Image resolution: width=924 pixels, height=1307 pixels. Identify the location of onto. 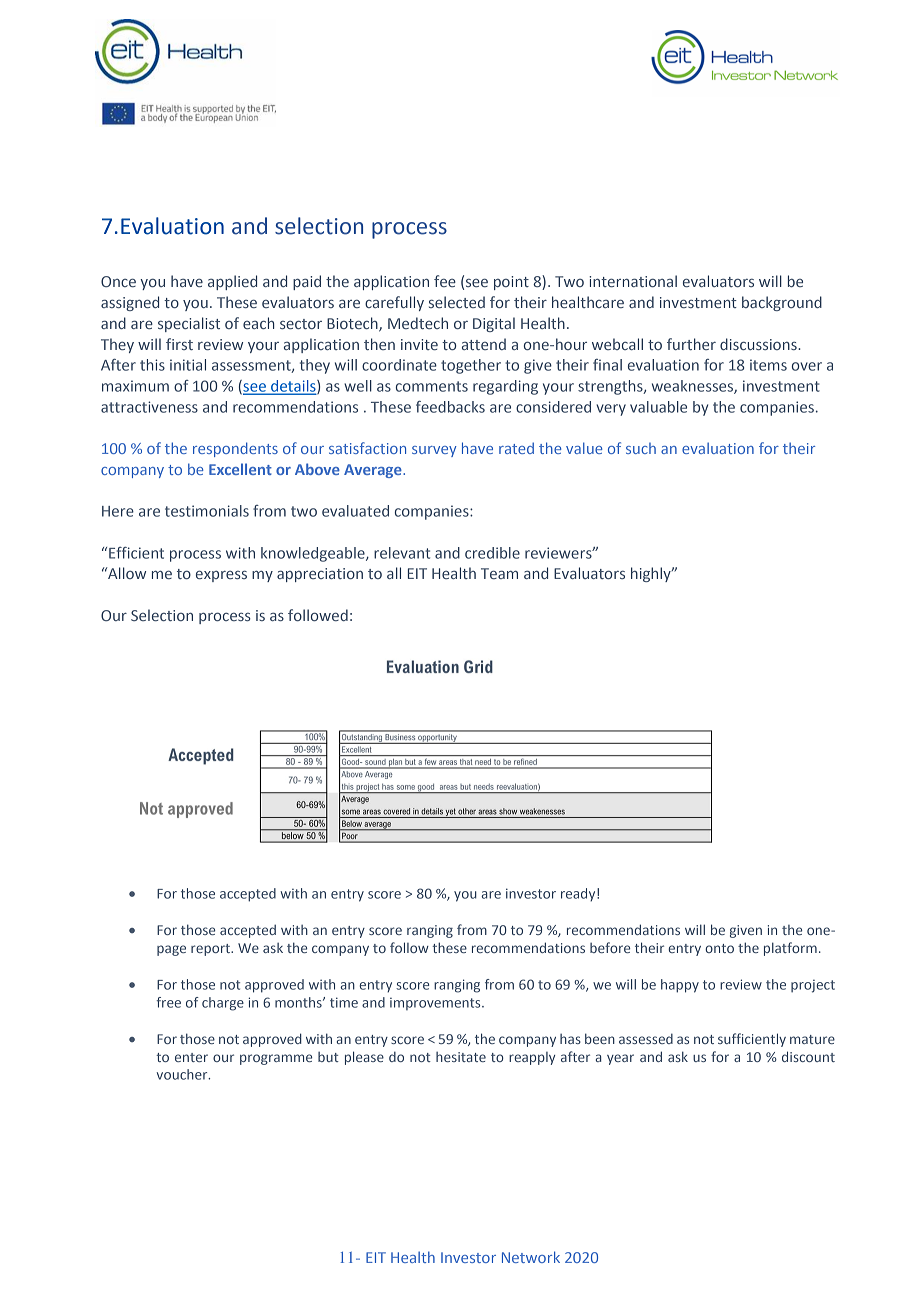
(719, 948).
